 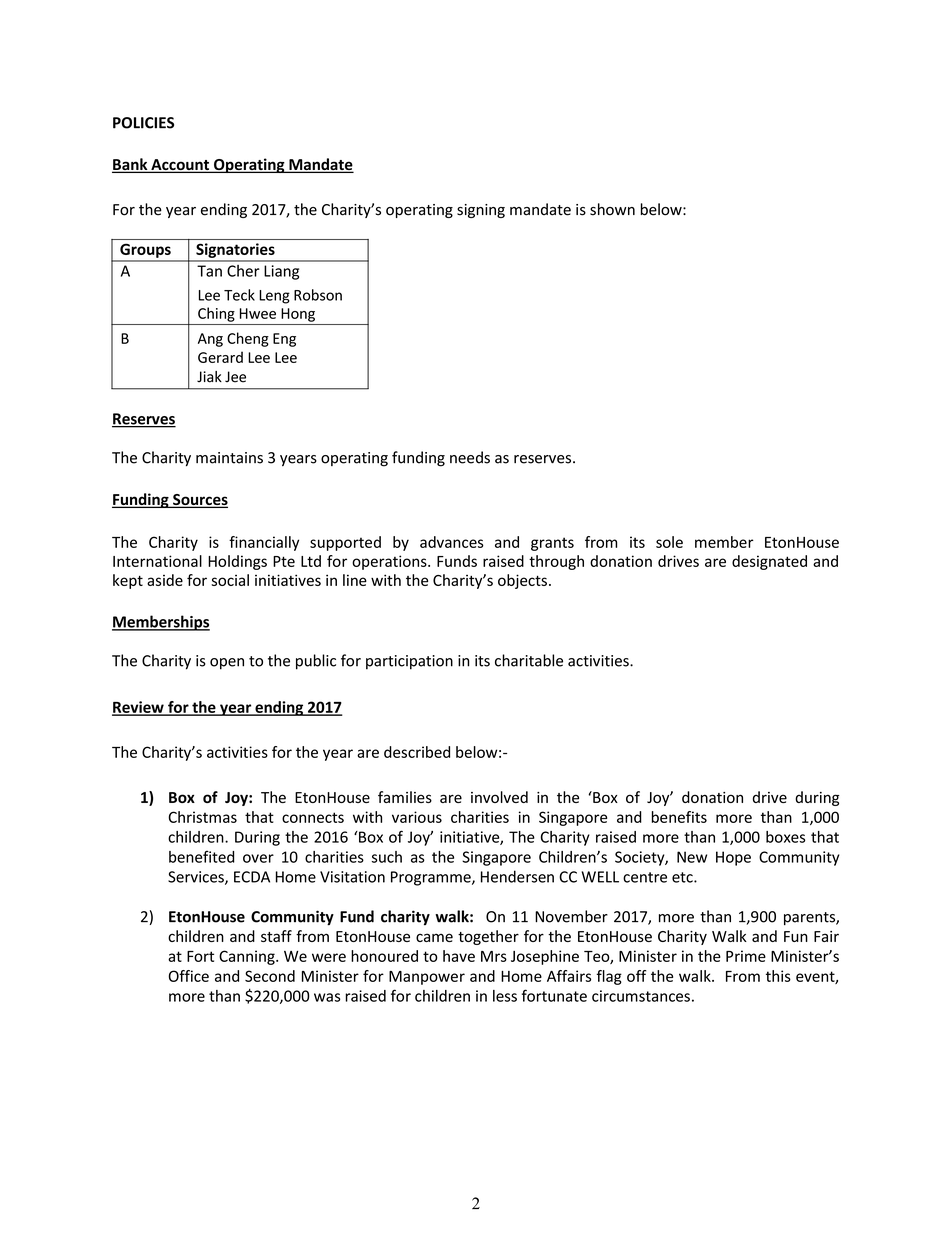 What do you see at coordinates (220, 357) in the screenshot?
I see `Gerard` at bounding box center [220, 357].
